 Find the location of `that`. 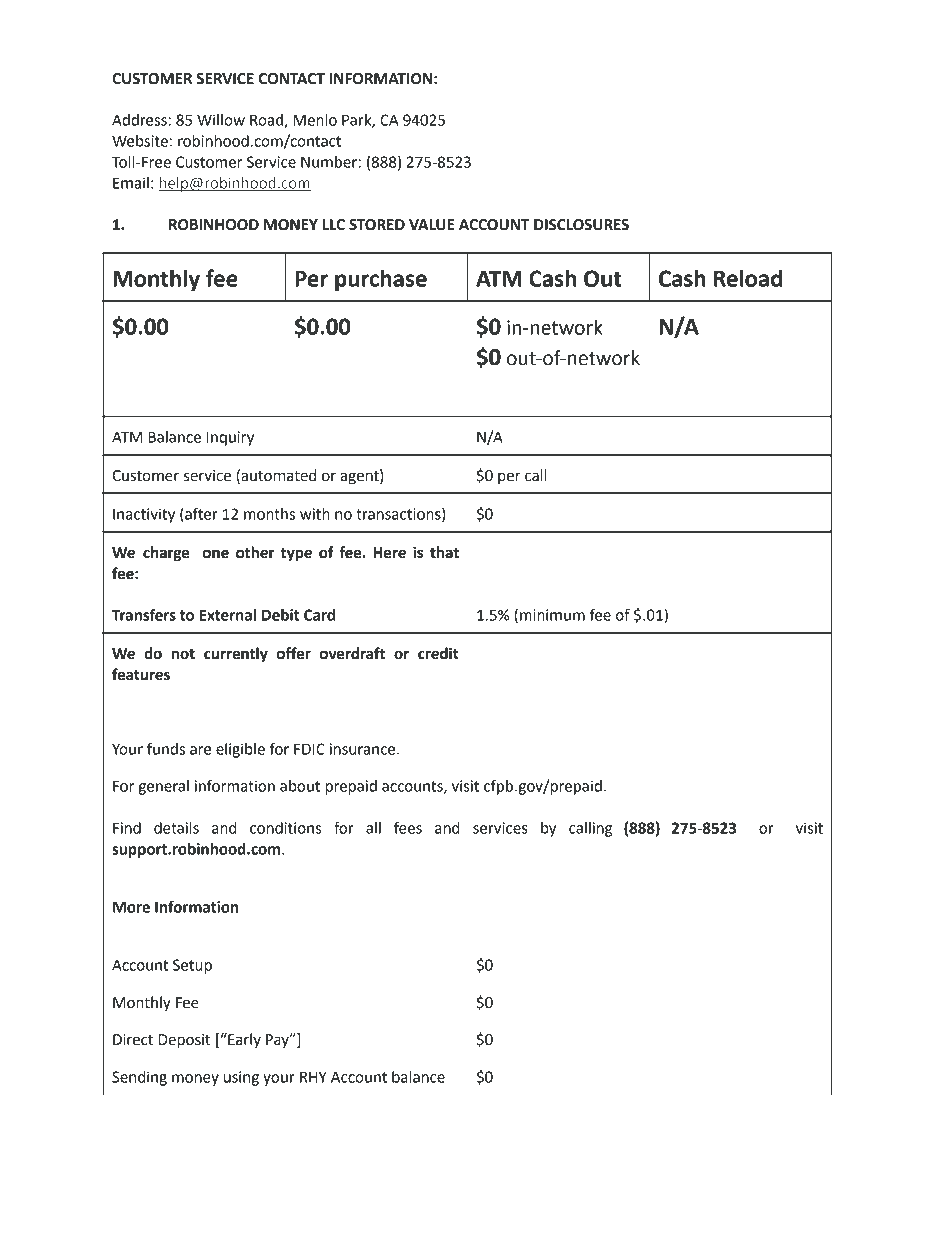

that is located at coordinates (444, 552).
